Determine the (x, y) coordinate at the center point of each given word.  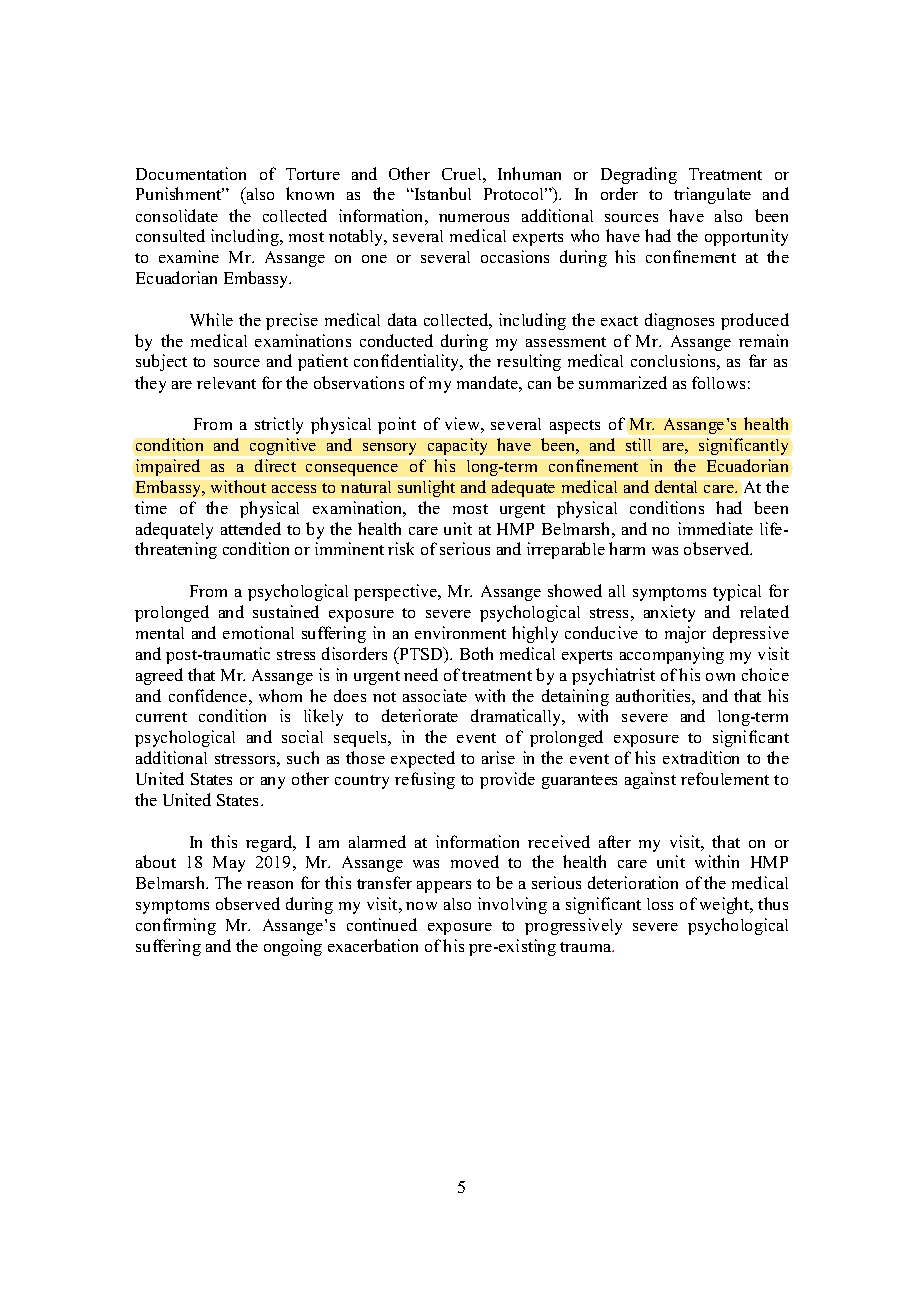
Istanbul (441, 193)
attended (251, 528)
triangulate (712, 195)
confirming (176, 926)
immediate (715, 528)
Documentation (191, 173)
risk (401, 548)
